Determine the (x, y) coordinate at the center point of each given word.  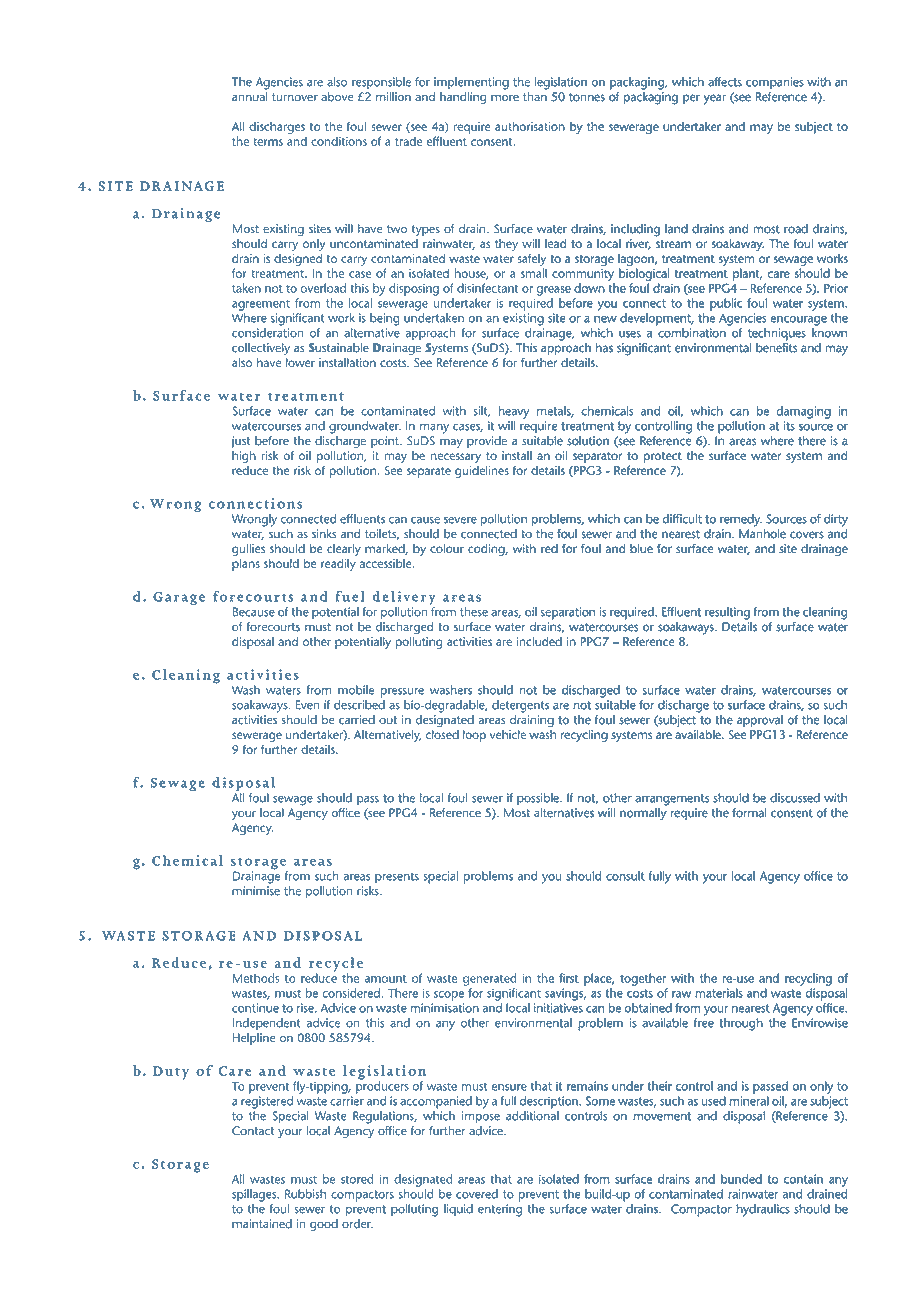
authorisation (530, 126)
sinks (324, 534)
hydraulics (763, 1210)
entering (500, 1210)
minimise (256, 891)
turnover (295, 97)
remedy (741, 520)
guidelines (482, 472)
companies (774, 83)
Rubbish (305, 1194)
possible (539, 799)
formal (749, 813)
